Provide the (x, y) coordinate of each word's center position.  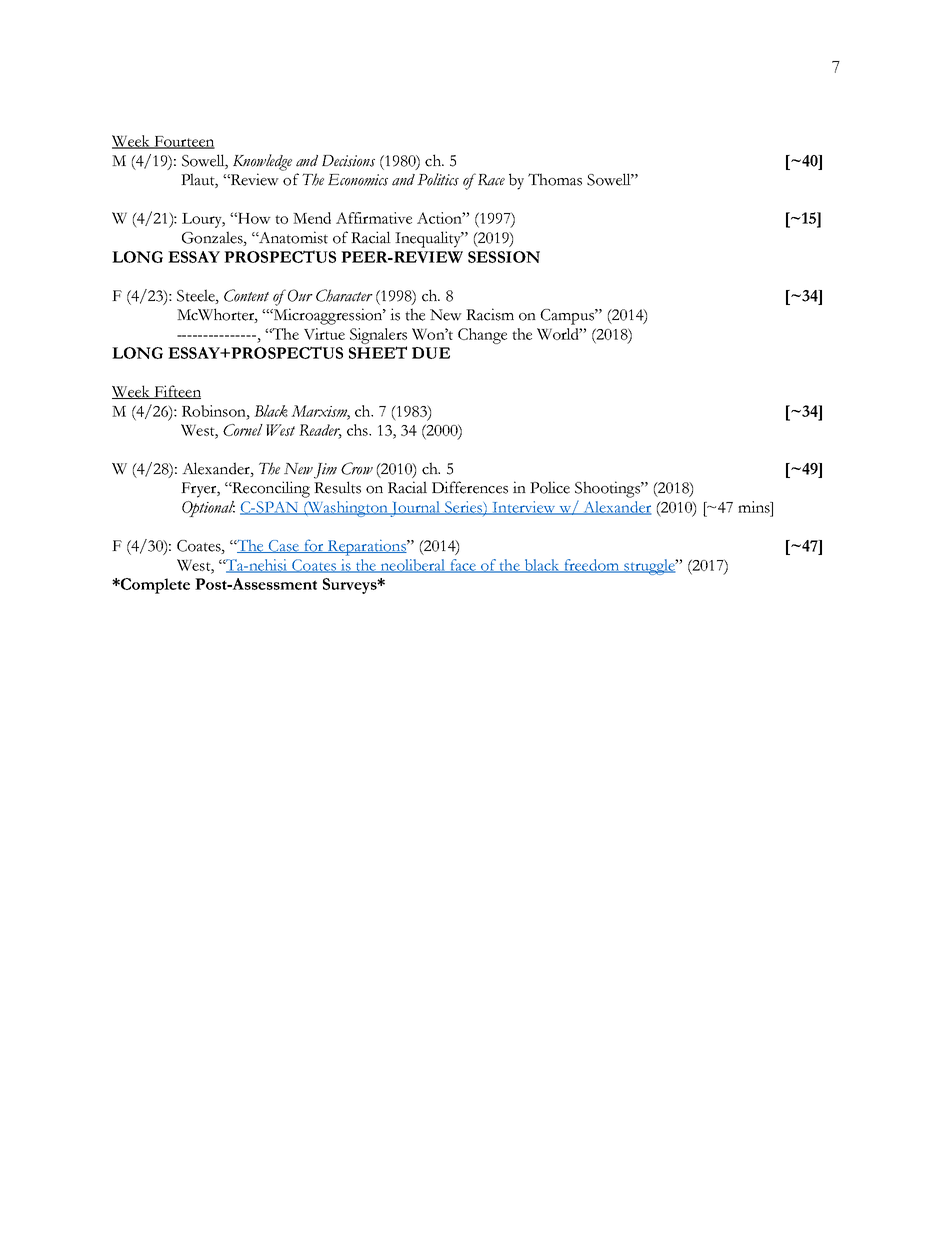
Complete (154, 586)
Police (550, 487)
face (463, 566)
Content (246, 295)
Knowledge (262, 162)
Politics (438, 179)
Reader (320, 431)
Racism (490, 314)
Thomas (555, 179)
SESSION (504, 257)
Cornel (243, 430)
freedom (592, 566)
